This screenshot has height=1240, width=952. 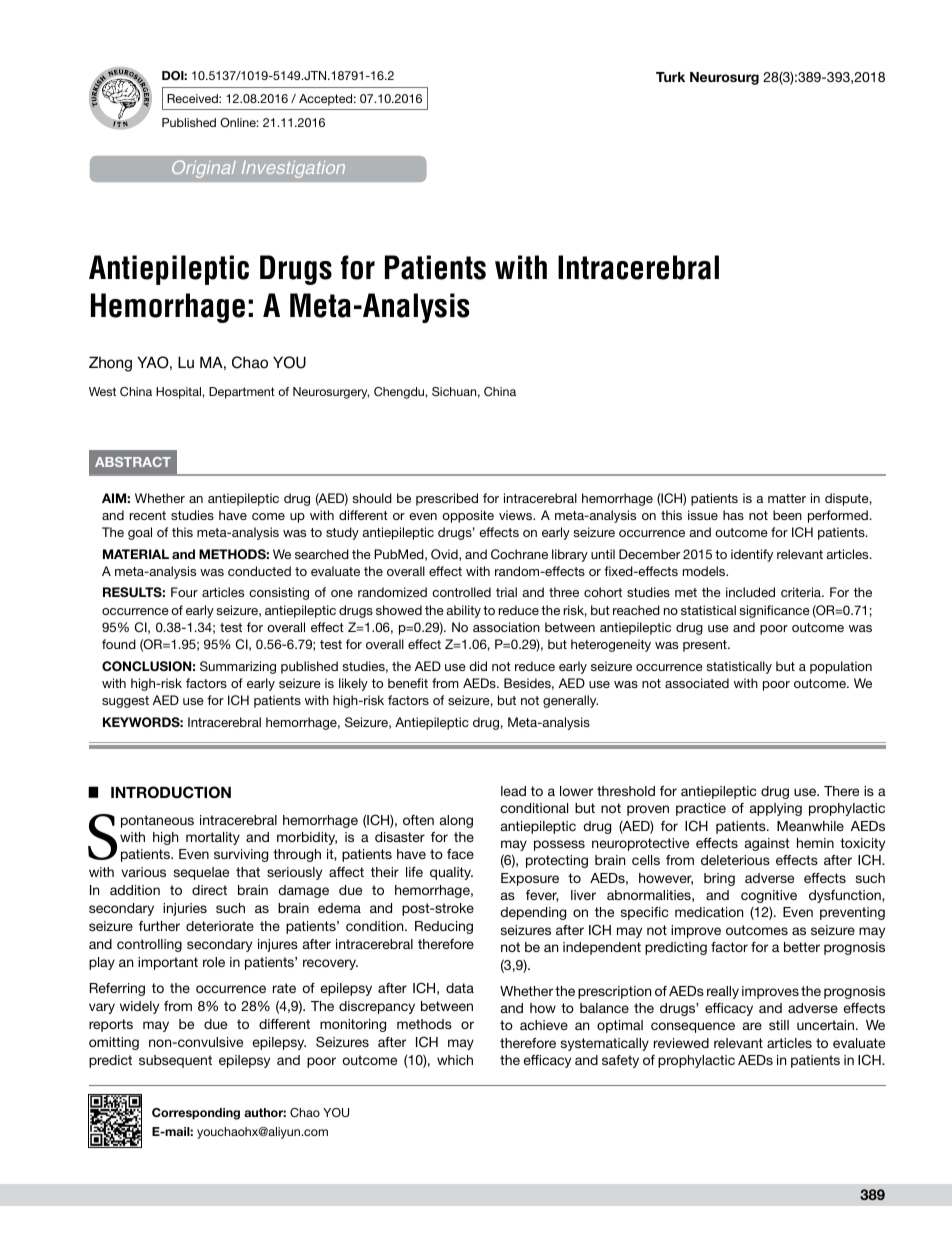 What do you see at coordinates (204, 169) in the screenshot?
I see `Original` at bounding box center [204, 169].
